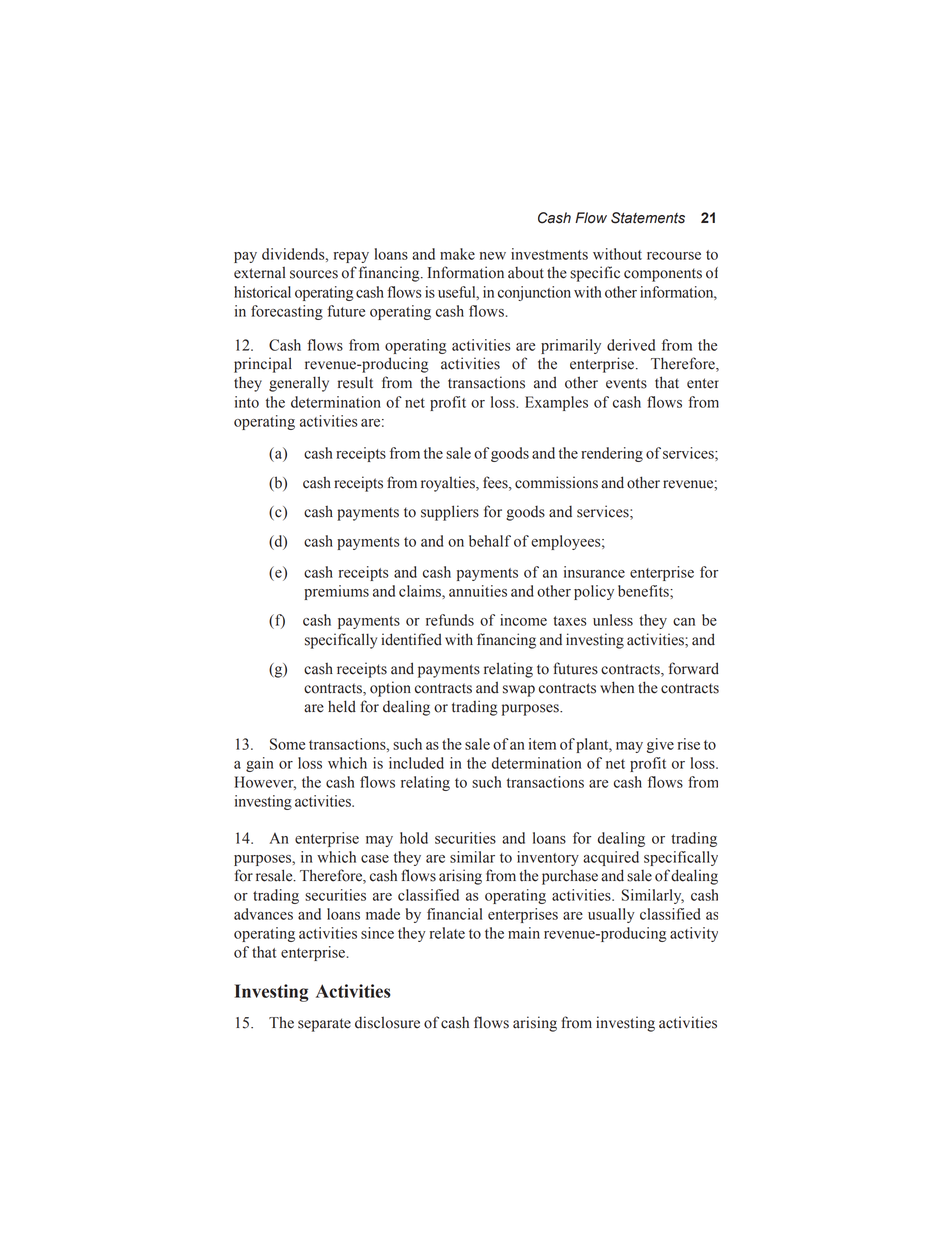  What do you see at coordinates (457, 254) in the page?
I see `make` at bounding box center [457, 254].
